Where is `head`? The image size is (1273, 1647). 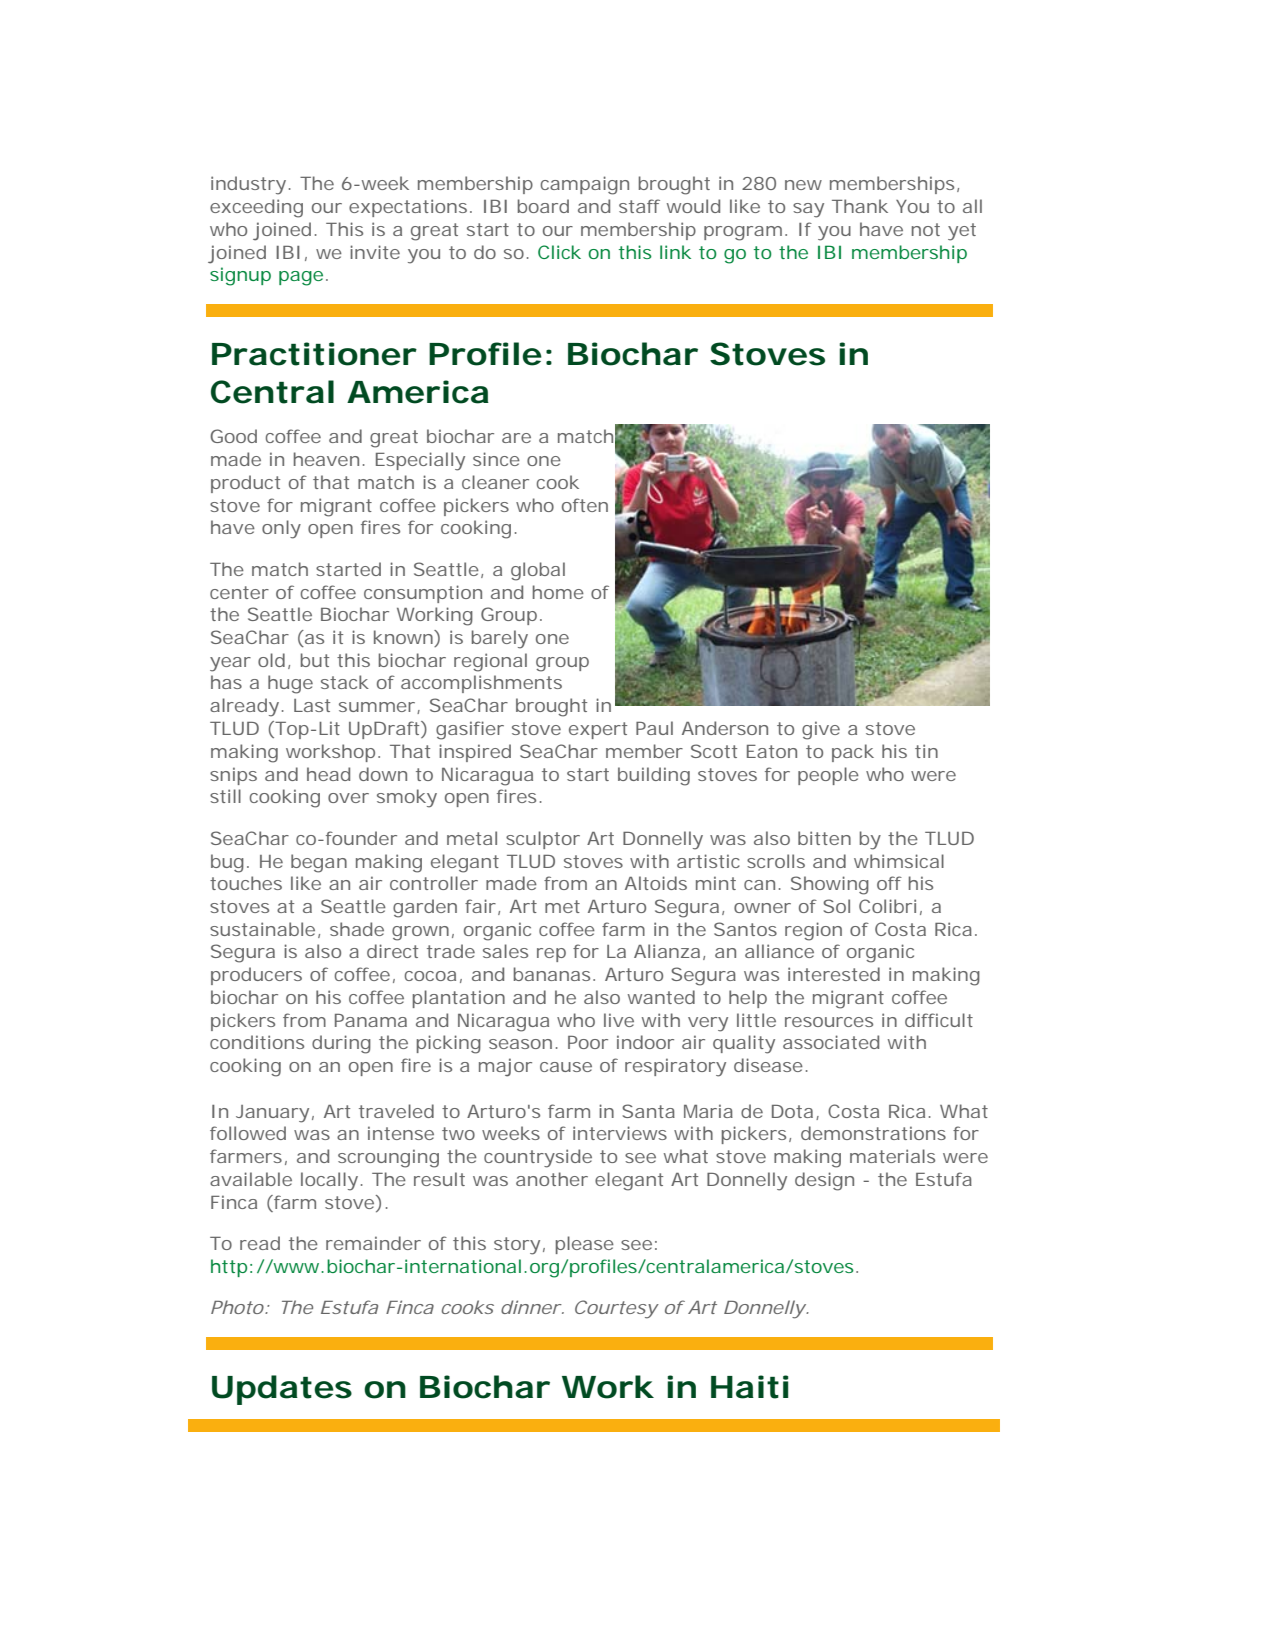 head is located at coordinates (328, 774).
